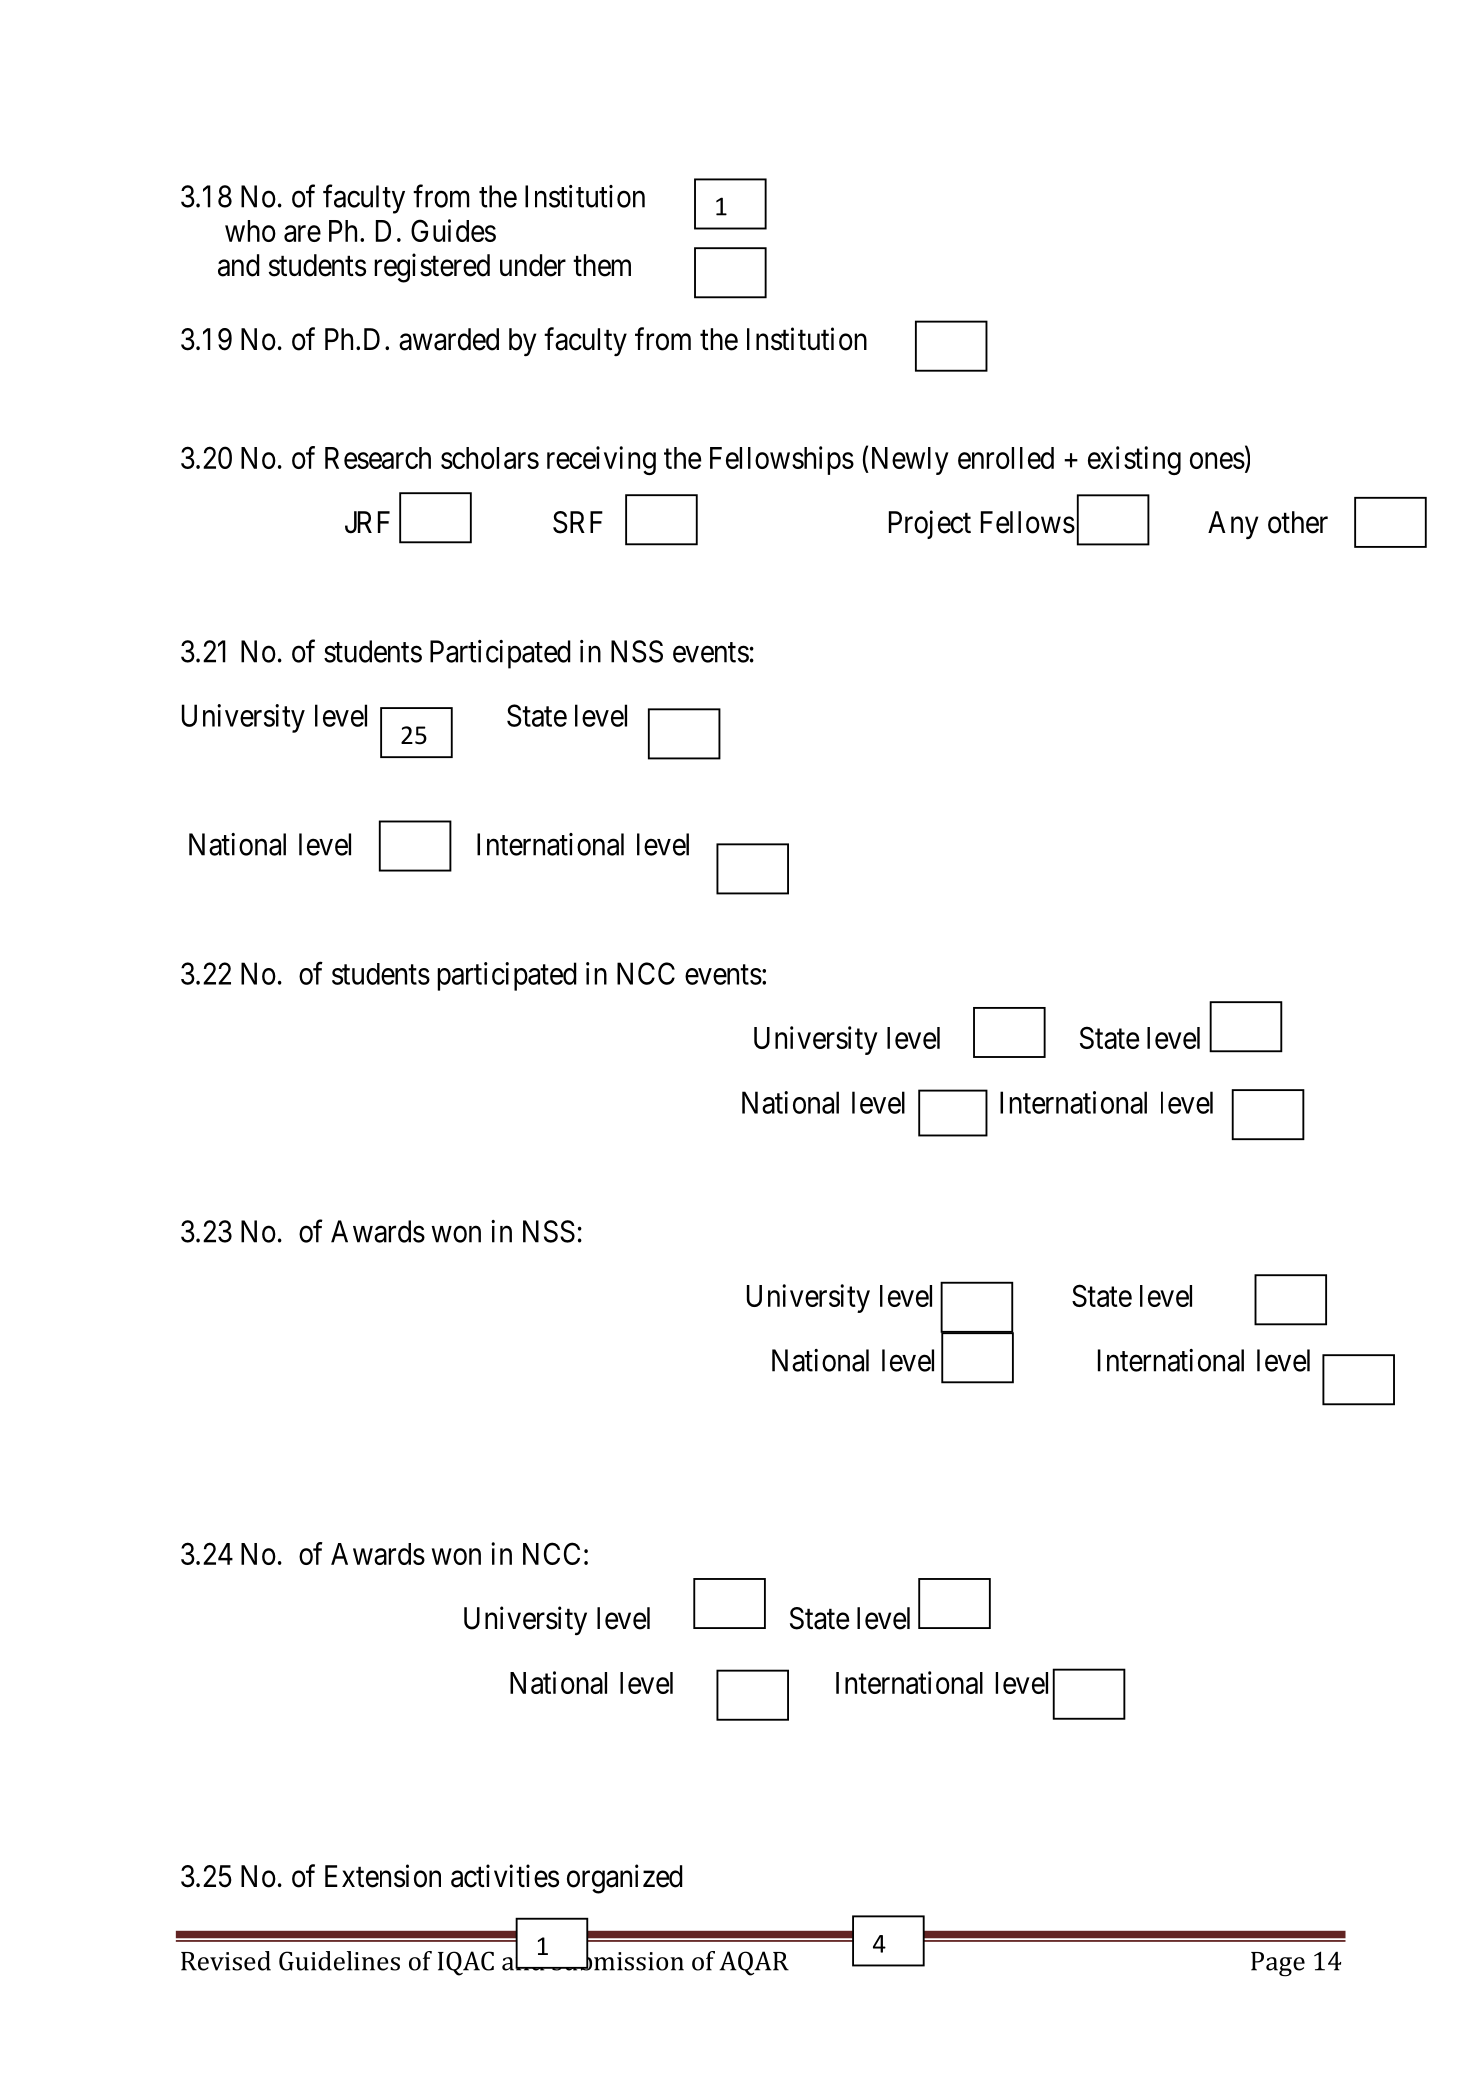  Describe the element at coordinates (930, 524) in the screenshot. I see `Project` at that location.
